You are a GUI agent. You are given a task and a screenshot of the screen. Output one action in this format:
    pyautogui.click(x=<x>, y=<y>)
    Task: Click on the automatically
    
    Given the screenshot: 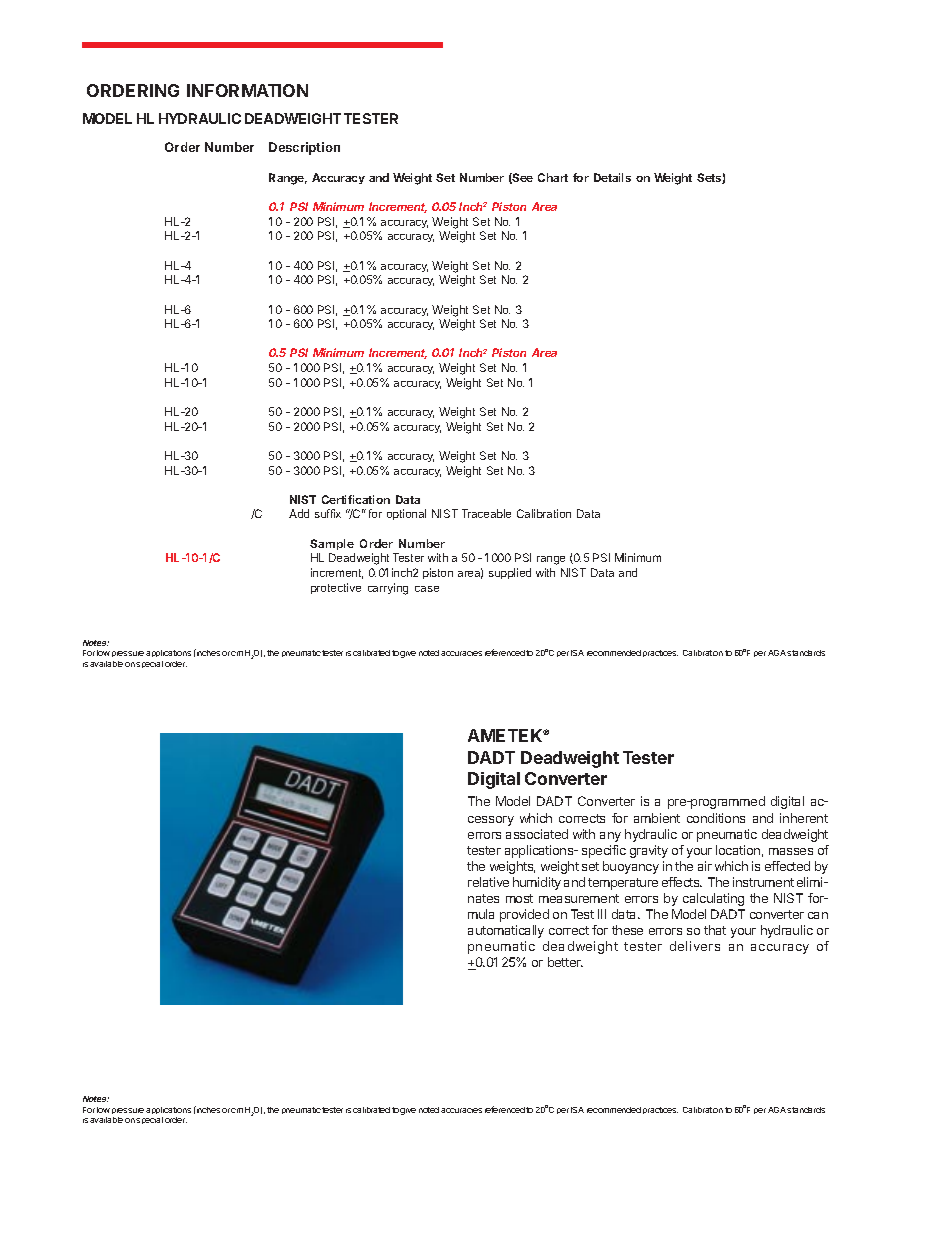 What is the action you would take?
    pyautogui.click(x=506, y=931)
